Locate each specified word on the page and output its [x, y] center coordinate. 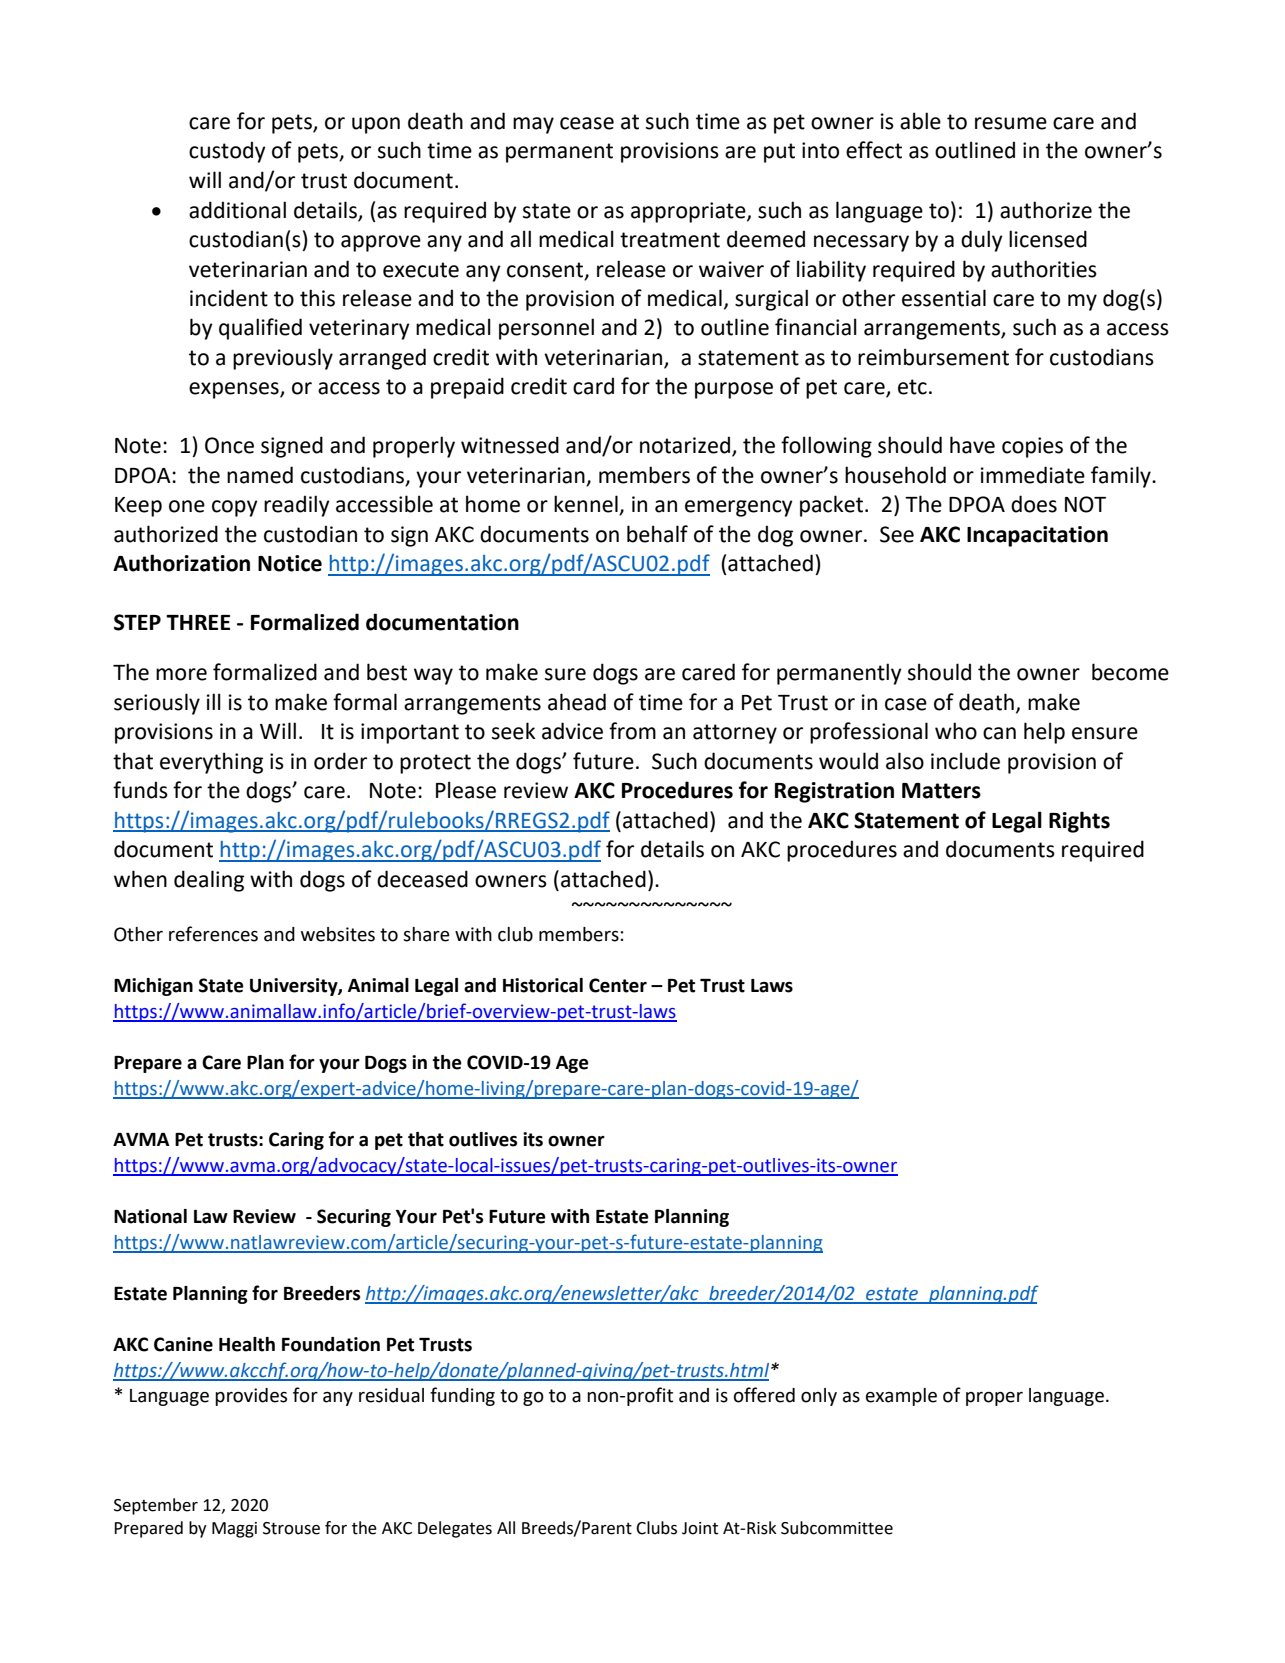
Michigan [153, 987]
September [156, 1506]
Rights [1079, 822]
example [901, 1397]
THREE [198, 622]
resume [1011, 123]
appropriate [689, 212]
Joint [700, 1528]
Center [618, 985]
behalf [657, 534]
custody [227, 152]
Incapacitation [1037, 536]
